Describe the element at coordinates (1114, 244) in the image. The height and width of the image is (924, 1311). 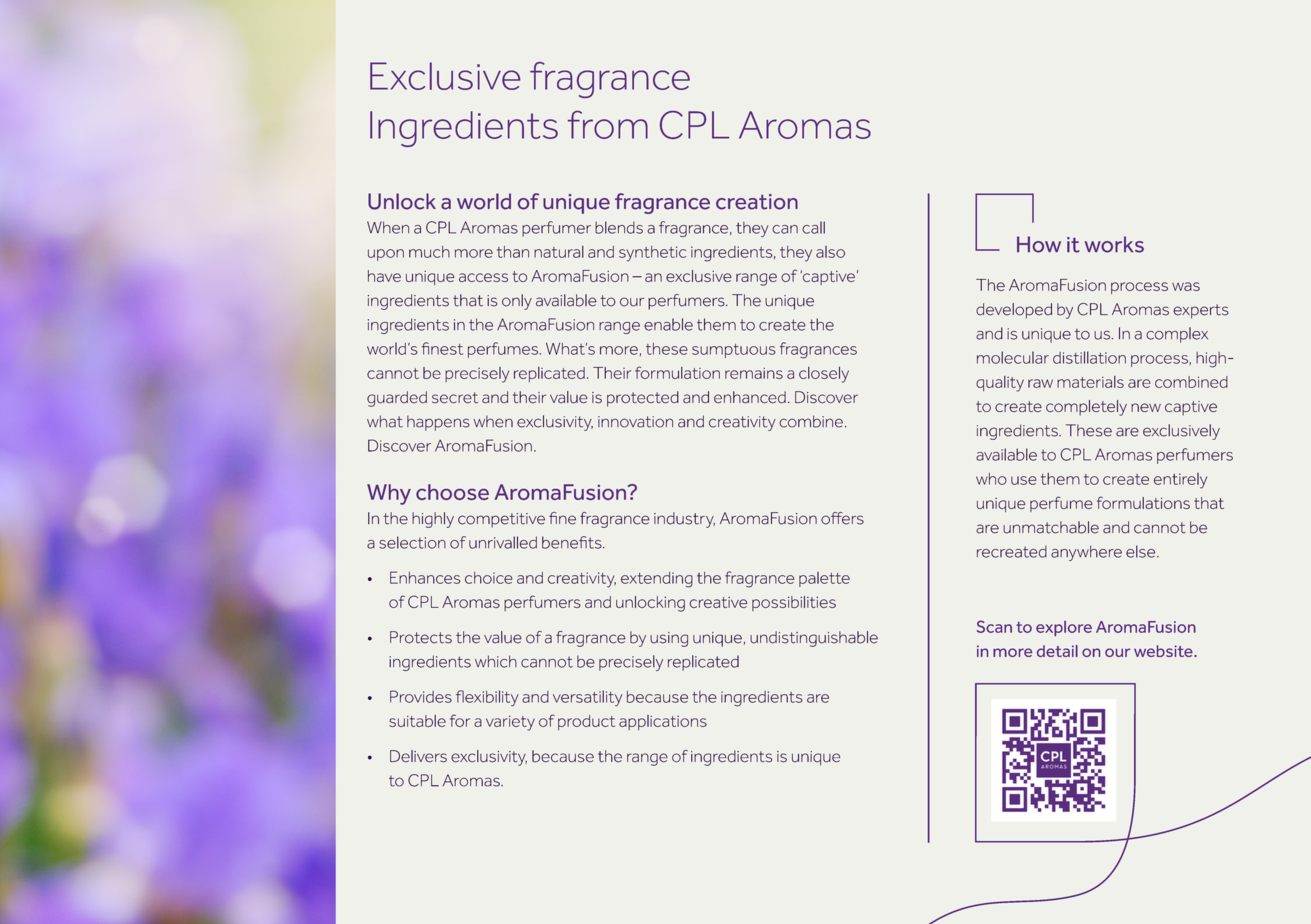
I see `works` at that location.
